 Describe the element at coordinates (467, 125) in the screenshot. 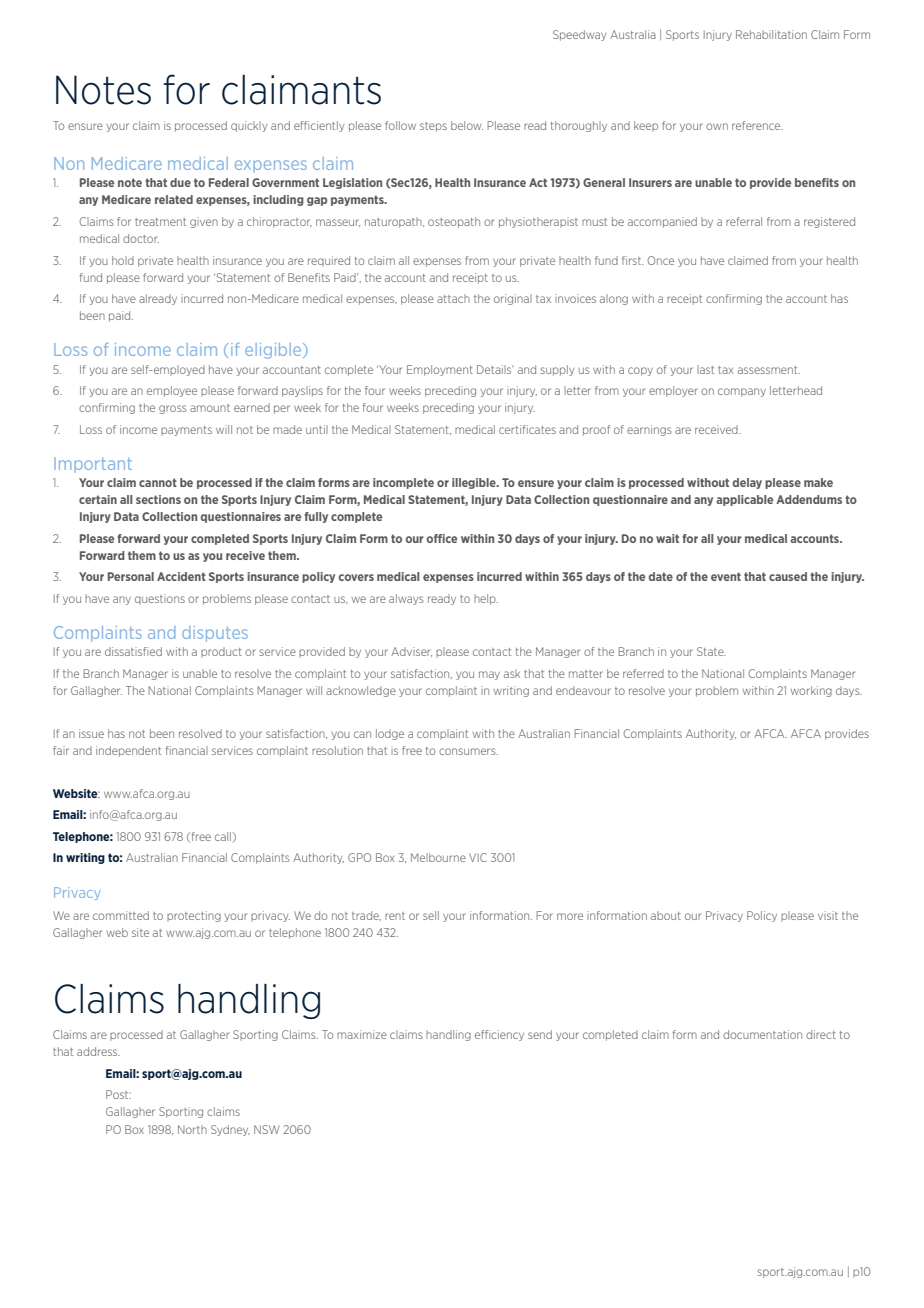

I see `below` at that location.
